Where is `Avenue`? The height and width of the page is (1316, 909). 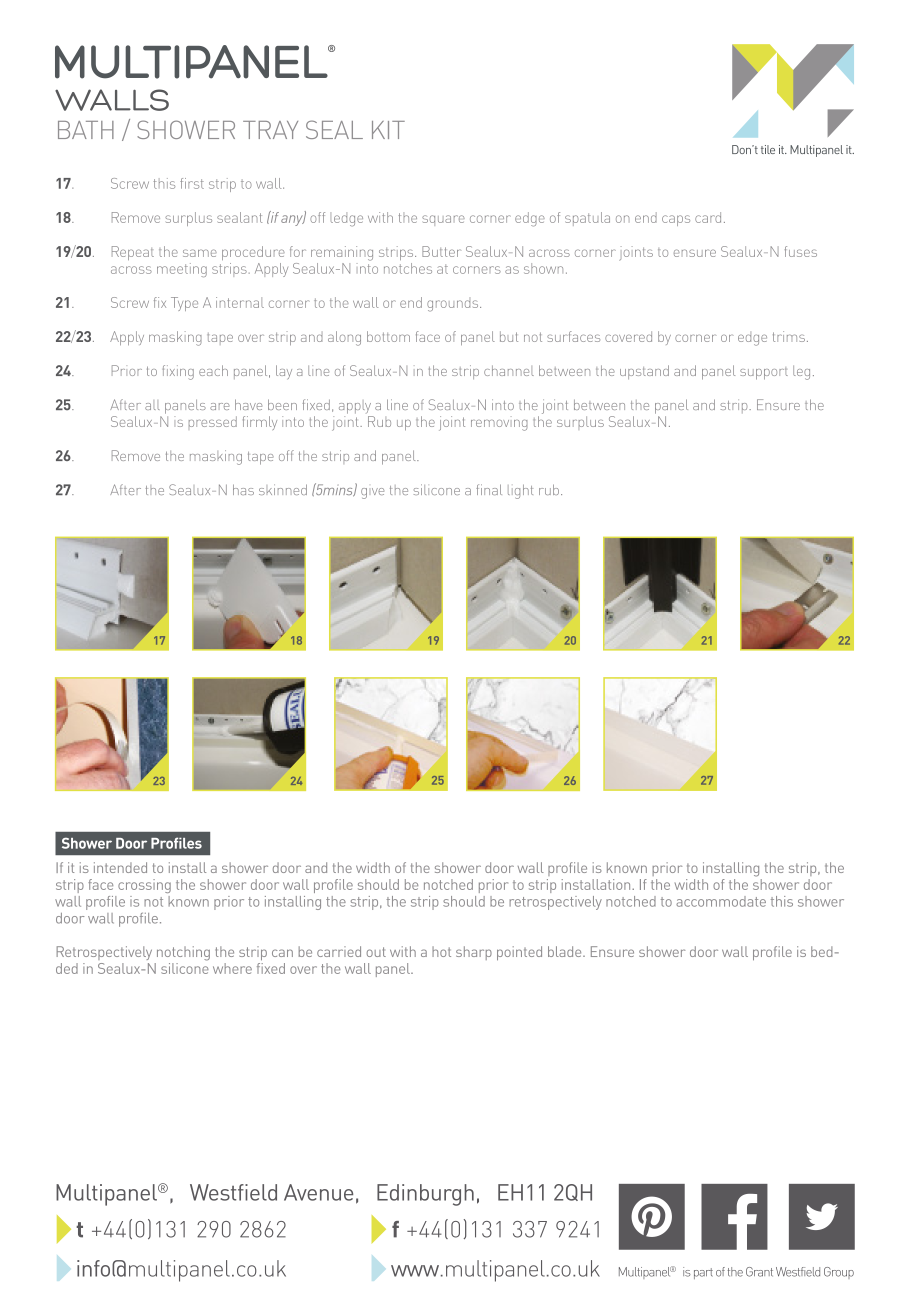 Avenue is located at coordinates (318, 1192).
